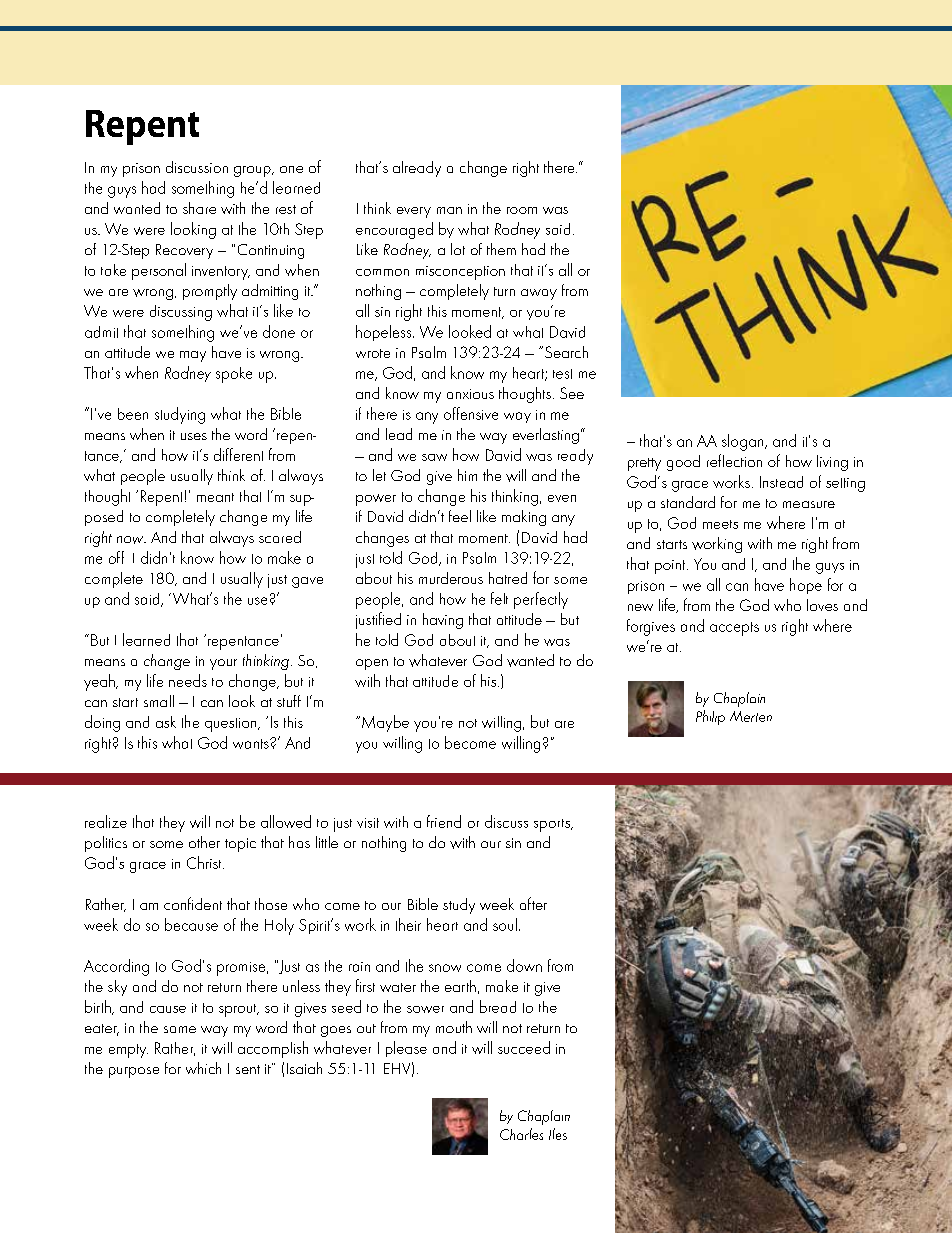  Describe the element at coordinates (194, 436) in the screenshot. I see `uses` at that location.
